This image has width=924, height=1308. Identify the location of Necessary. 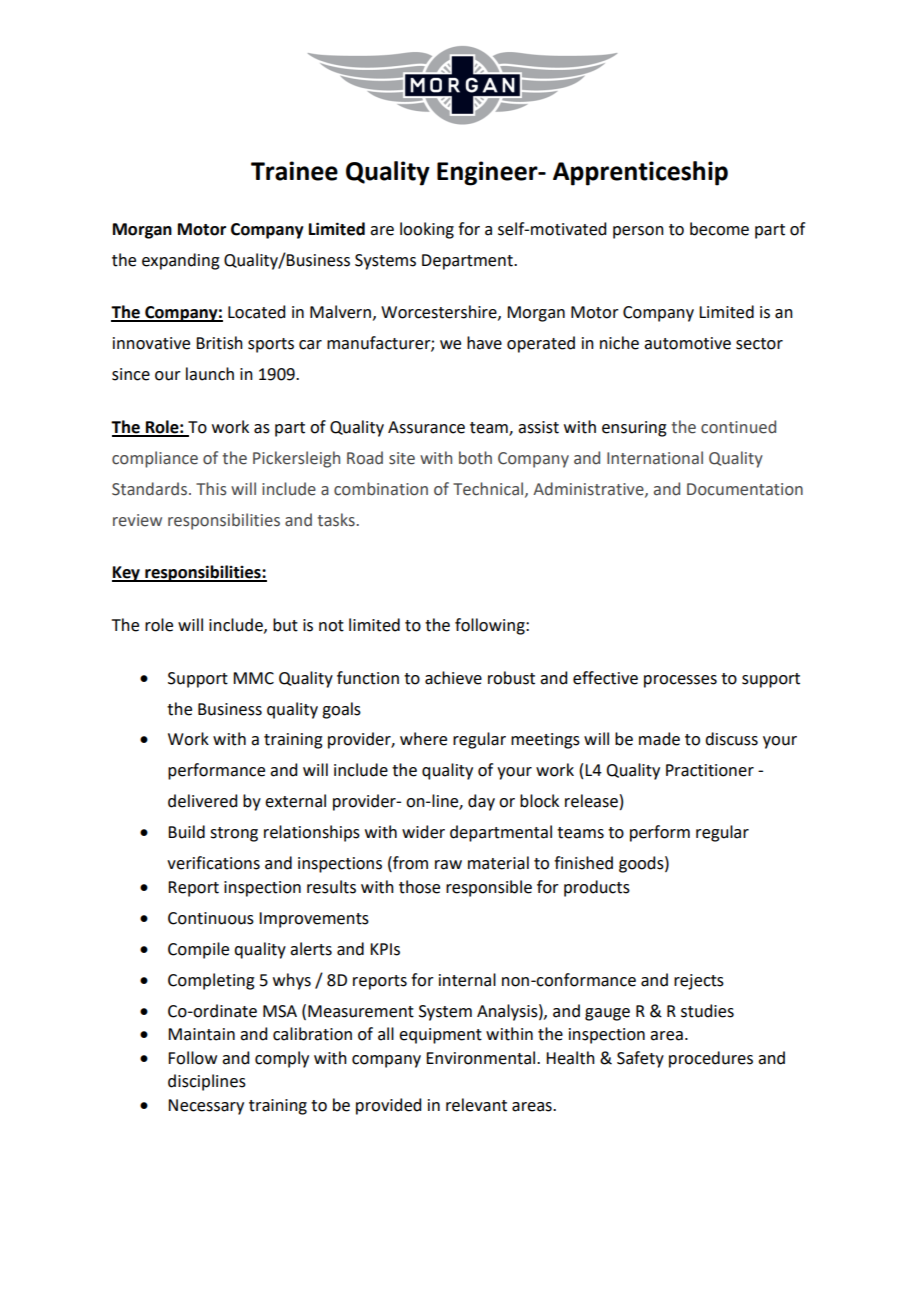
(206, 1107).
